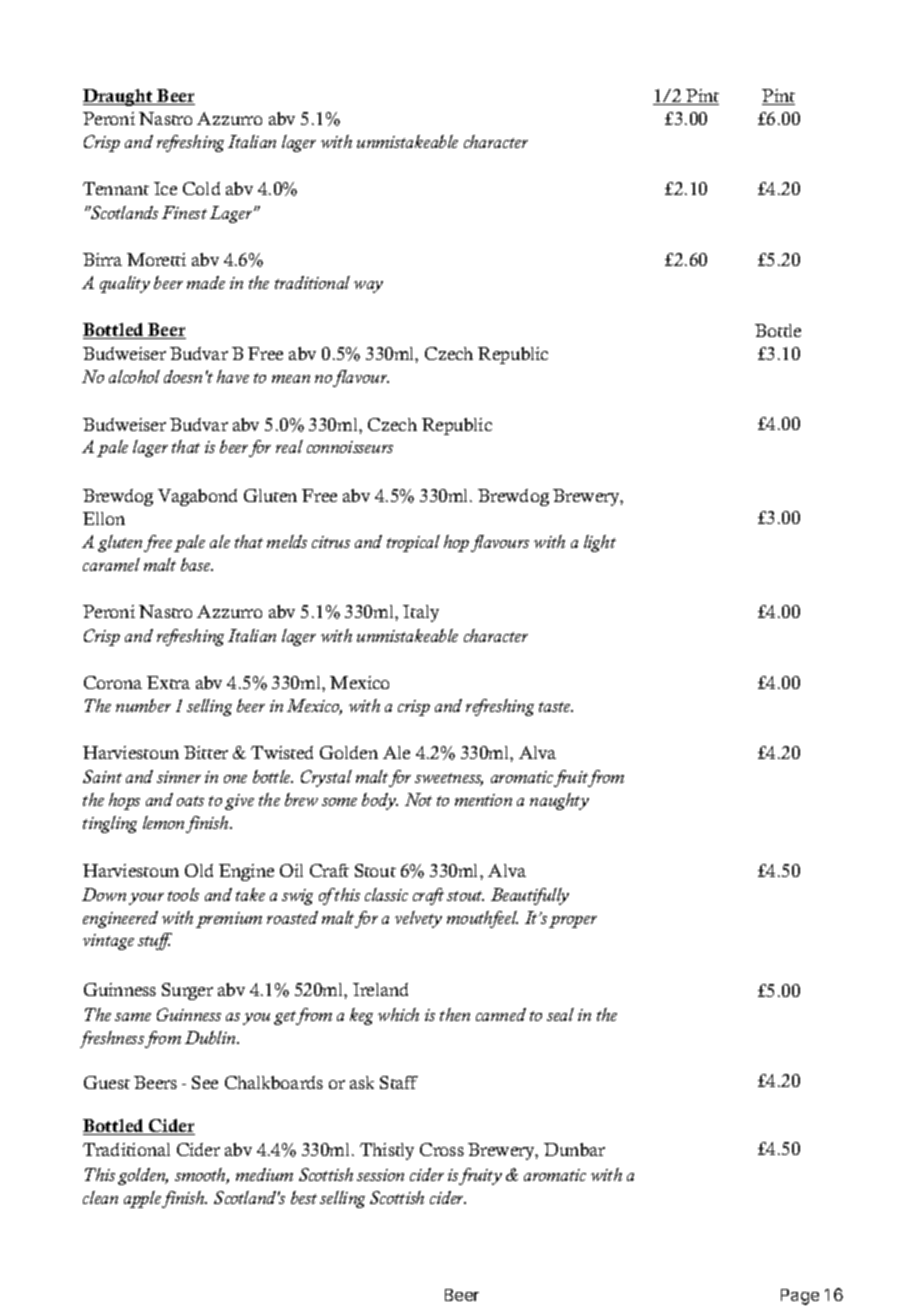  I want to click on apple, so click(144, 1199).
